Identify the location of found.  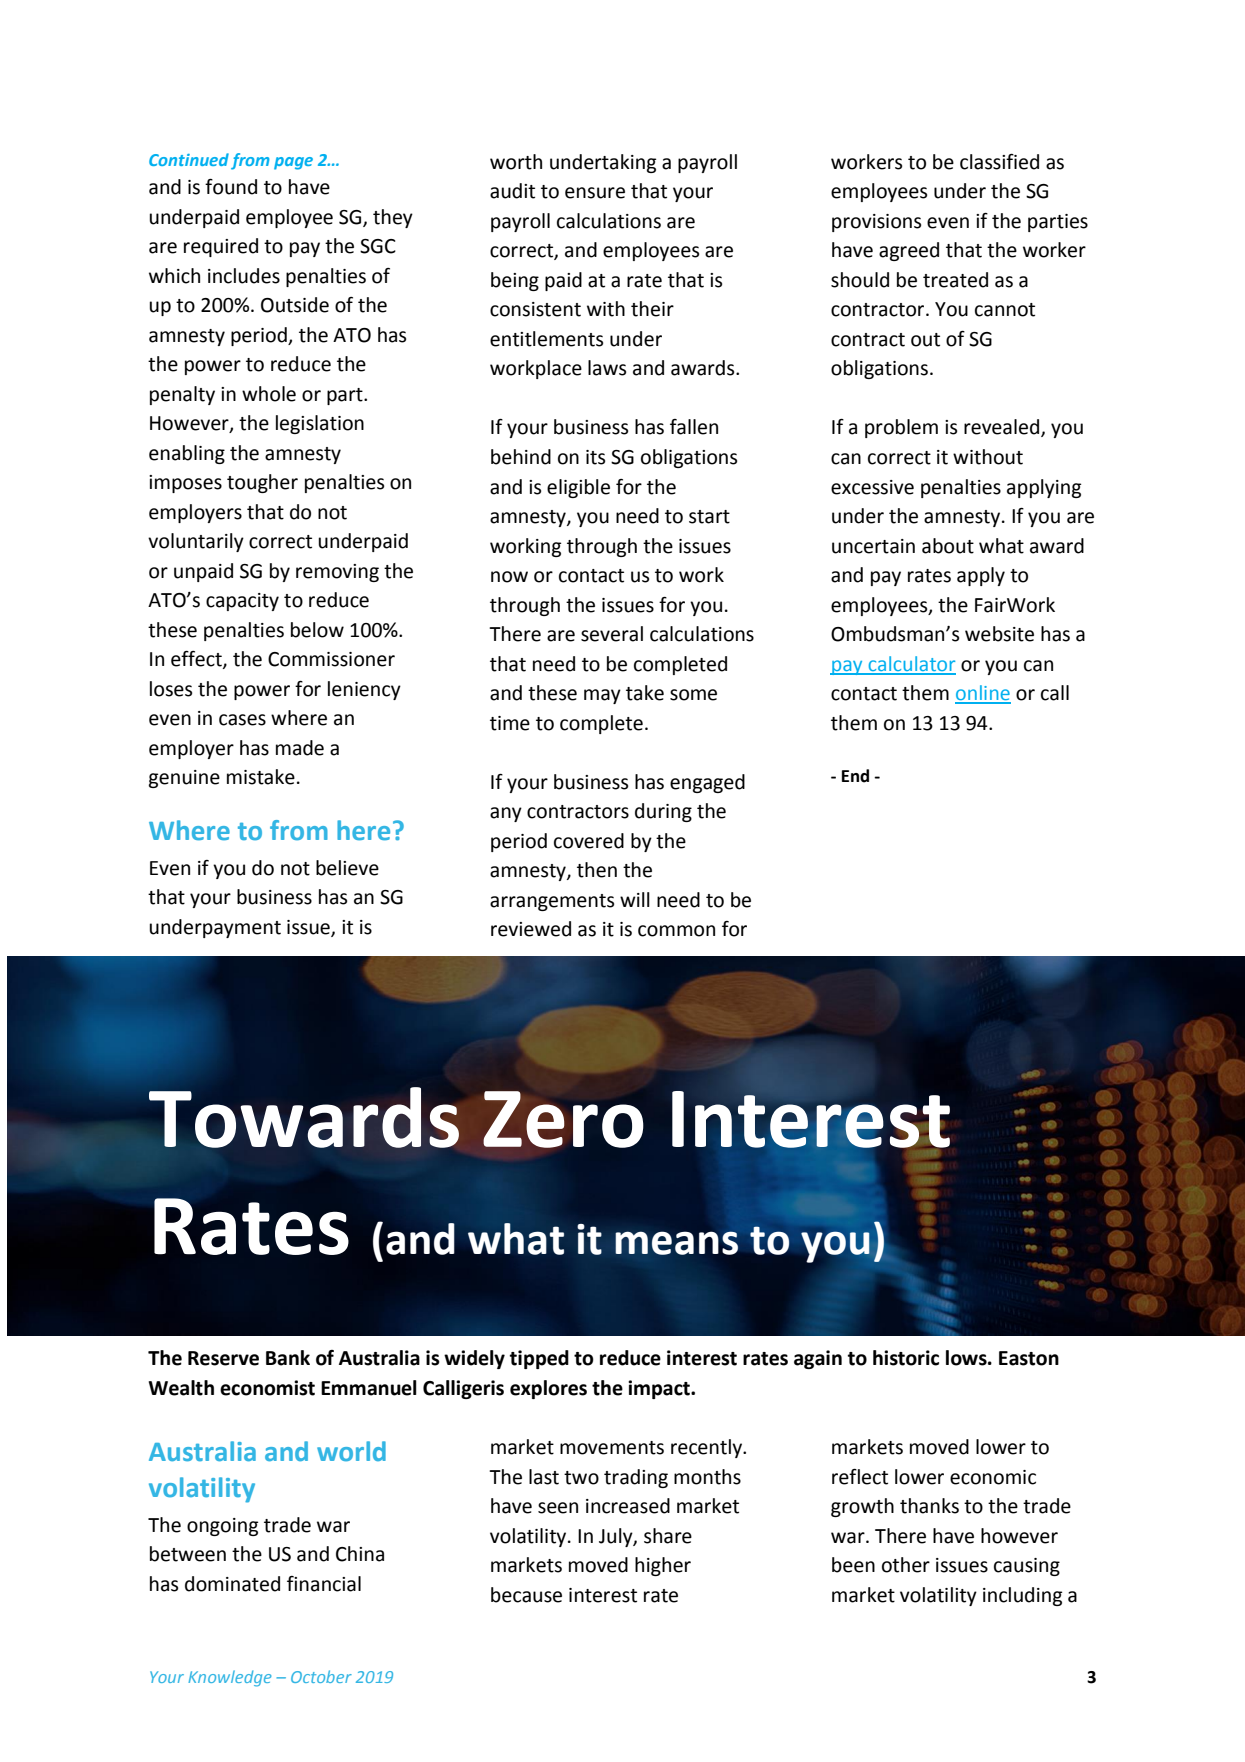
(231, 187).
